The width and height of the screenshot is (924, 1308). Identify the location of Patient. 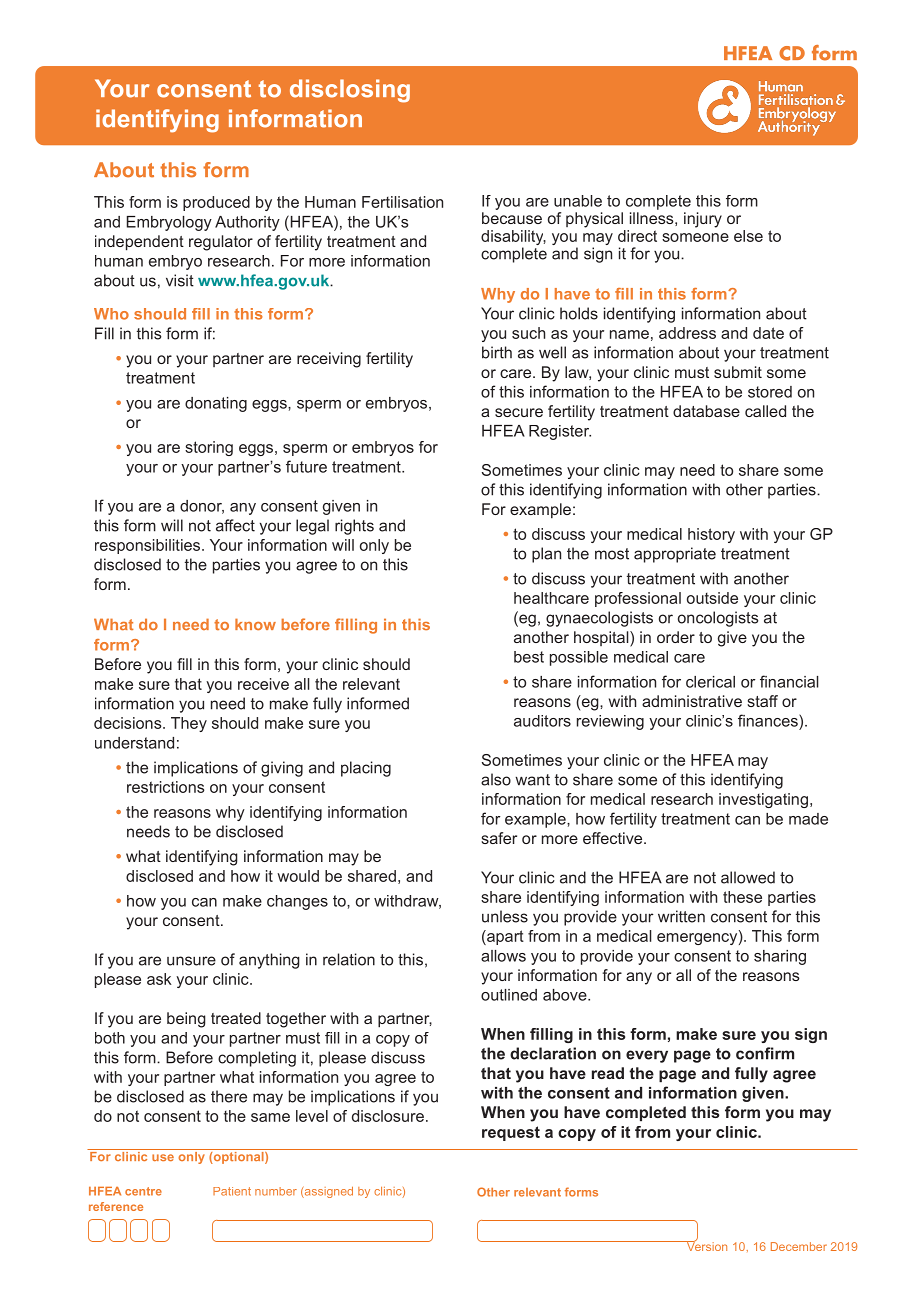
(232, 1191).
